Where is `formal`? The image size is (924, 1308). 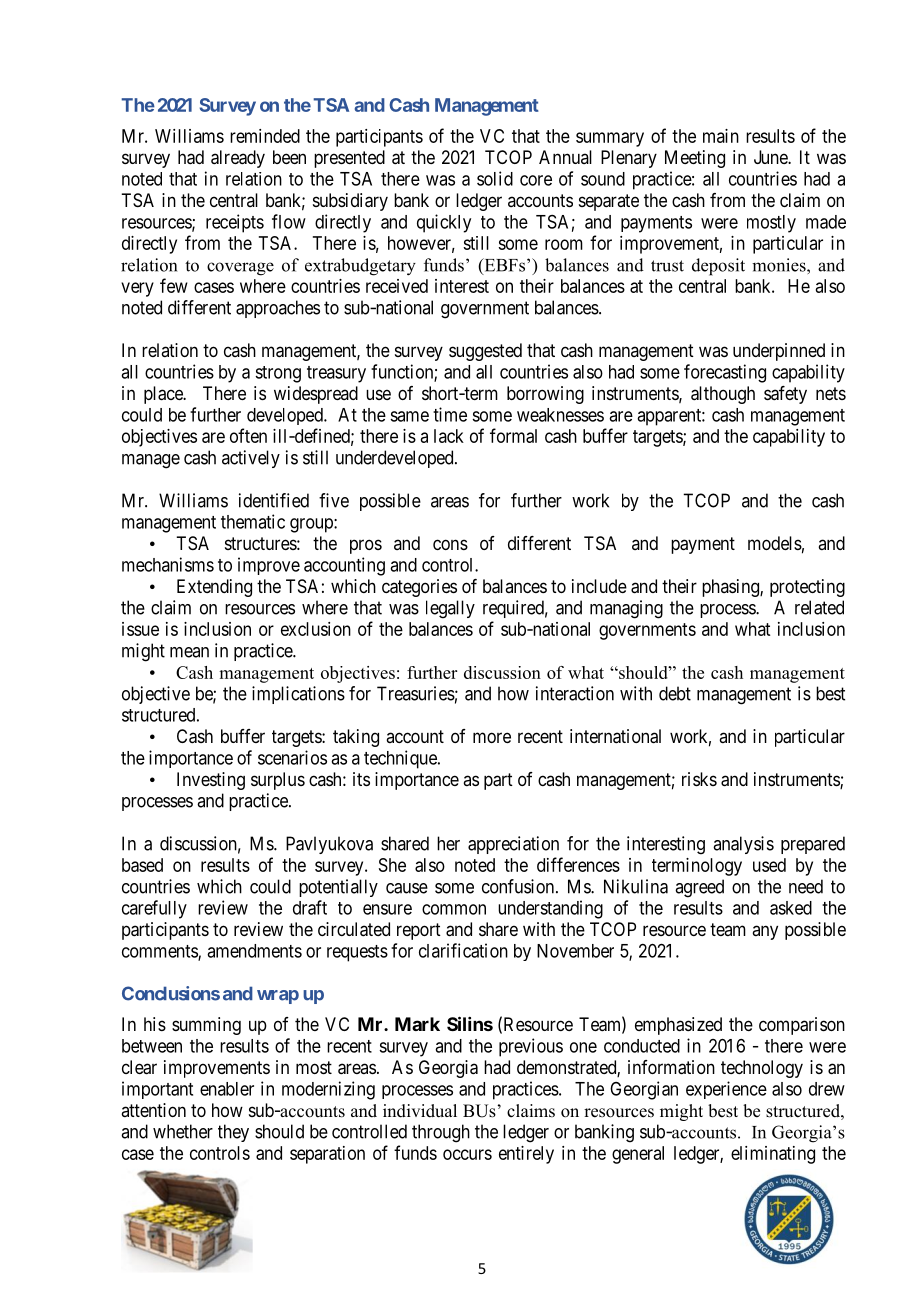 formal is located at coordinates (513, 435).
